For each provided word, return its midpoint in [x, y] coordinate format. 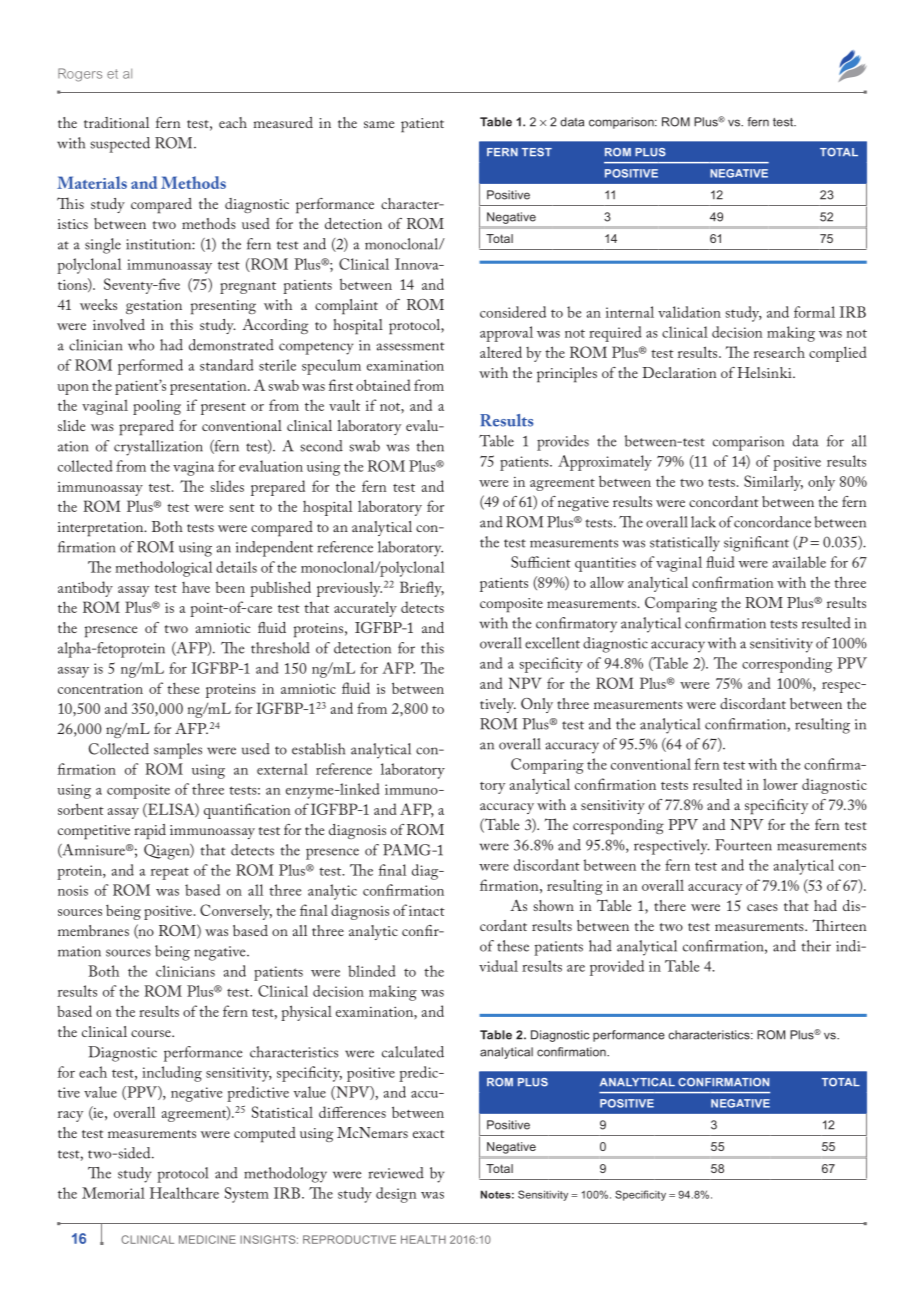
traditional [116, 122]
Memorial [113, 1193]
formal [814, 312]
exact [428, 1134]
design [396, 1195]
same [379, 124]
